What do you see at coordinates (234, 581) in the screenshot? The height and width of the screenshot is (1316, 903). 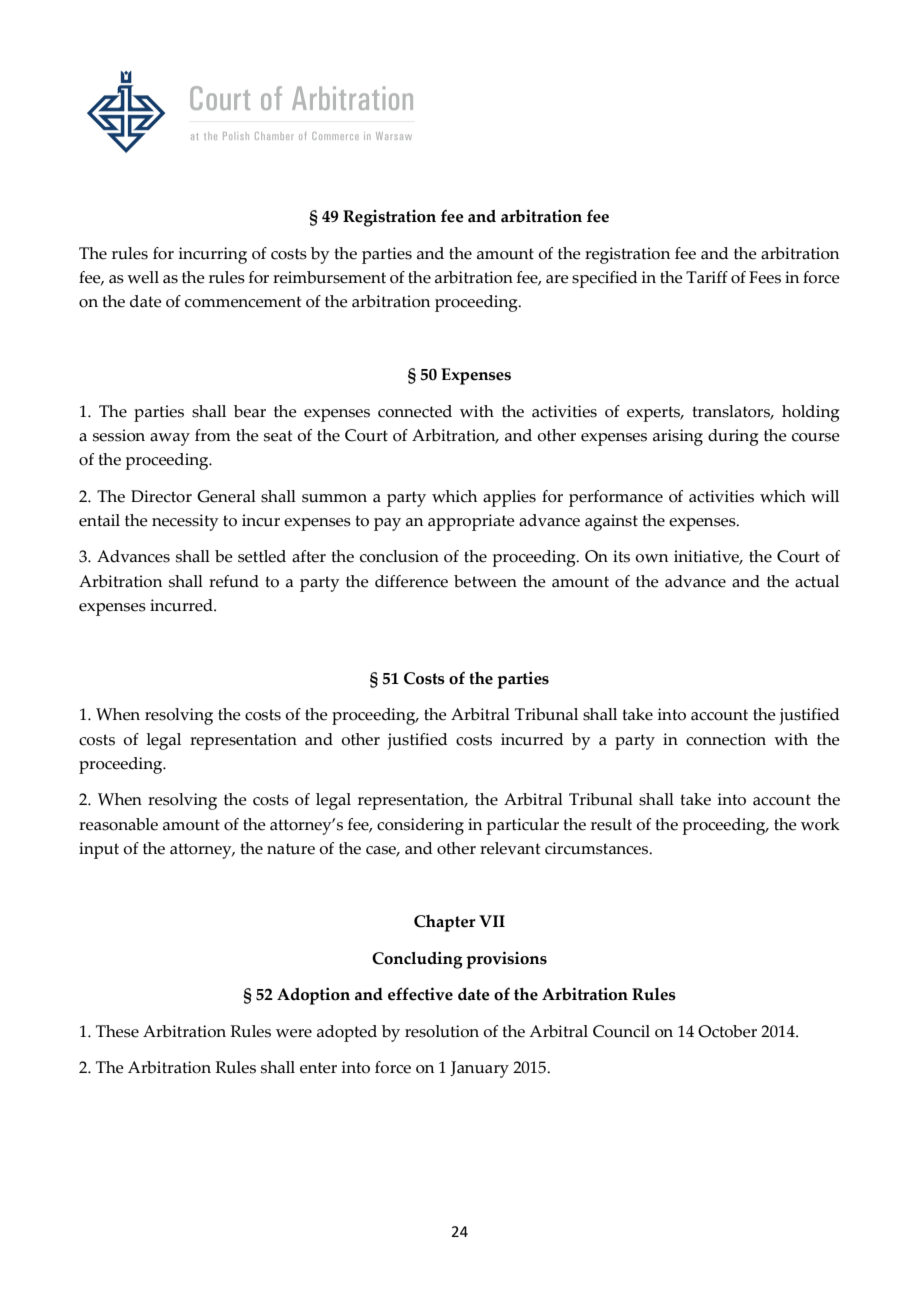 I see `refund` at bounding box center [234, 581].
